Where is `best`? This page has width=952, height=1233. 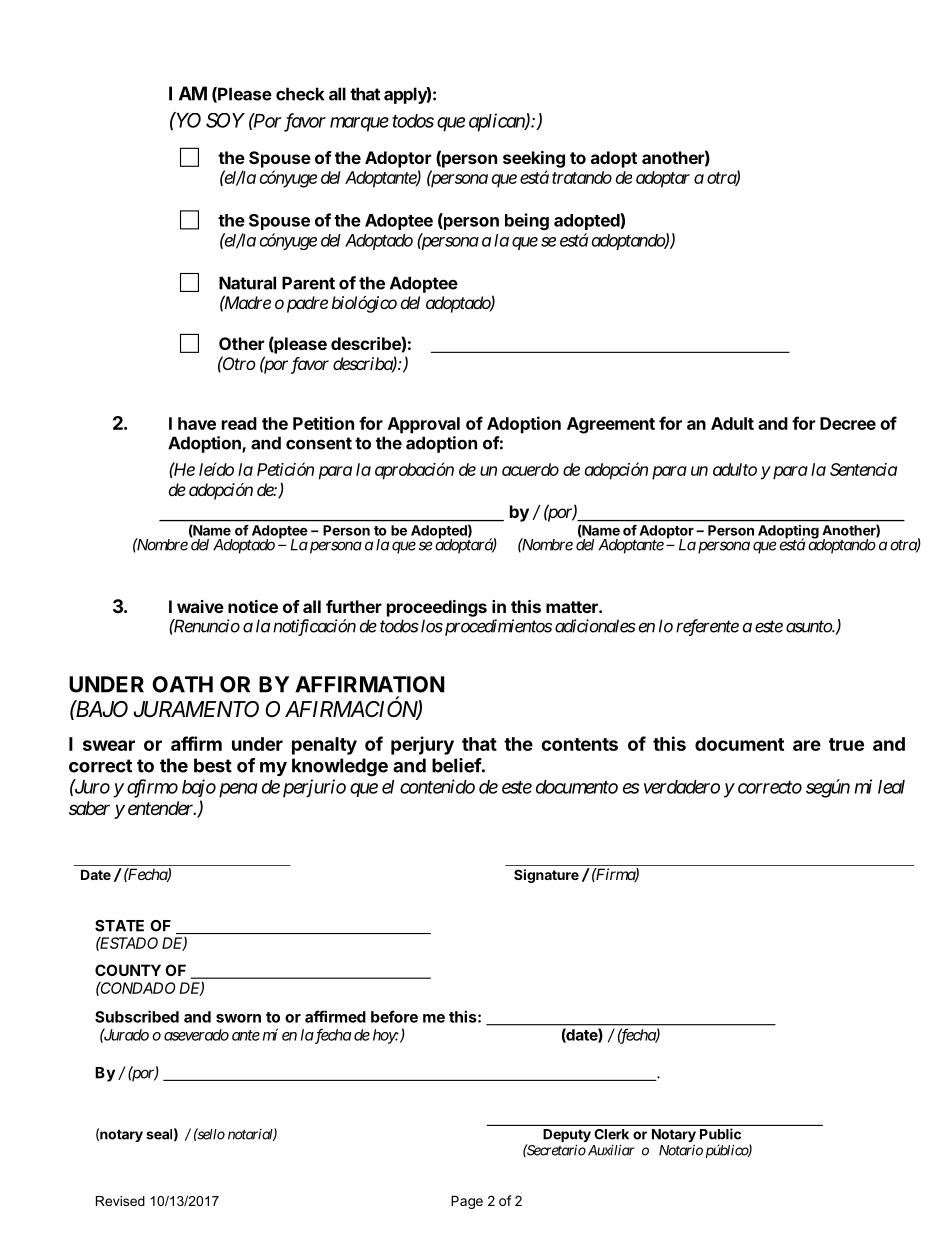
best is located at coordinates (213, 765).
